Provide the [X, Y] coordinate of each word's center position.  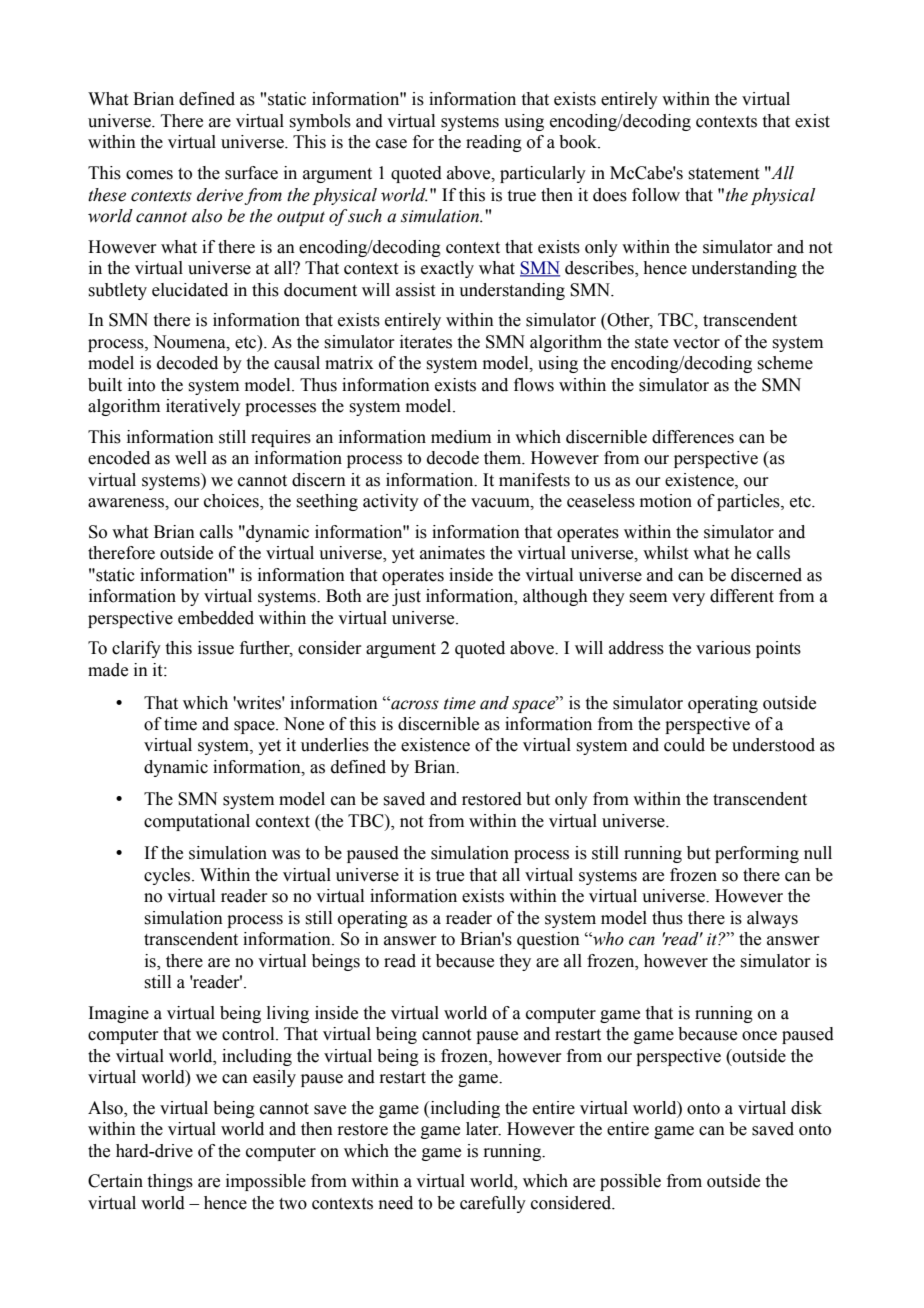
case [391, 144]
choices [232, 502]
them [504, 458]
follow [656, 195]
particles [749, 502]
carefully [493, 1204]
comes [149, 175]
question [548, 940]
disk [806, 1108]
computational [197, 822]
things [170, 1182]
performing [757, 854]
